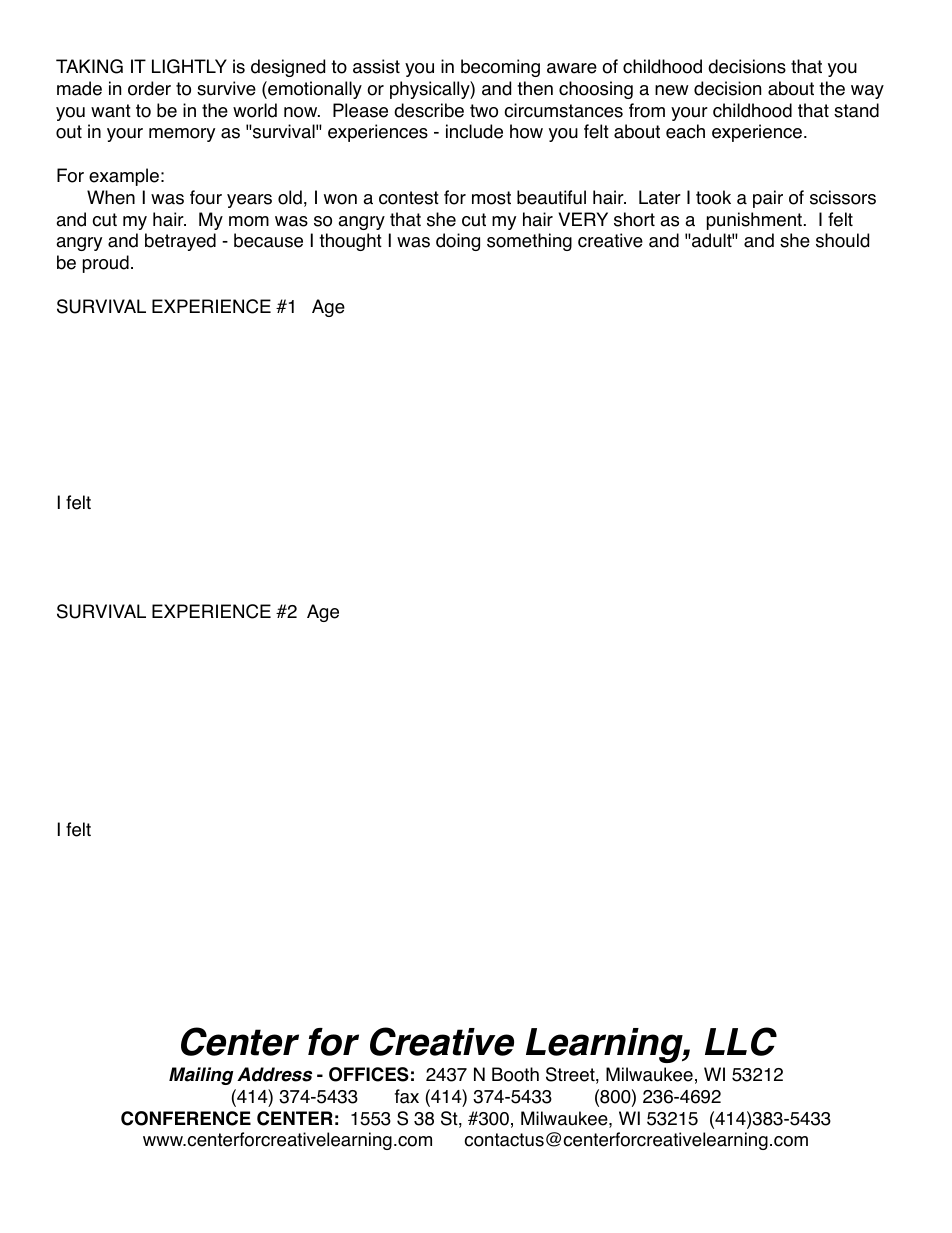  Describe the element at coordinates (369, 1074) in the screenshot. I see `OFFICES` at that location.
